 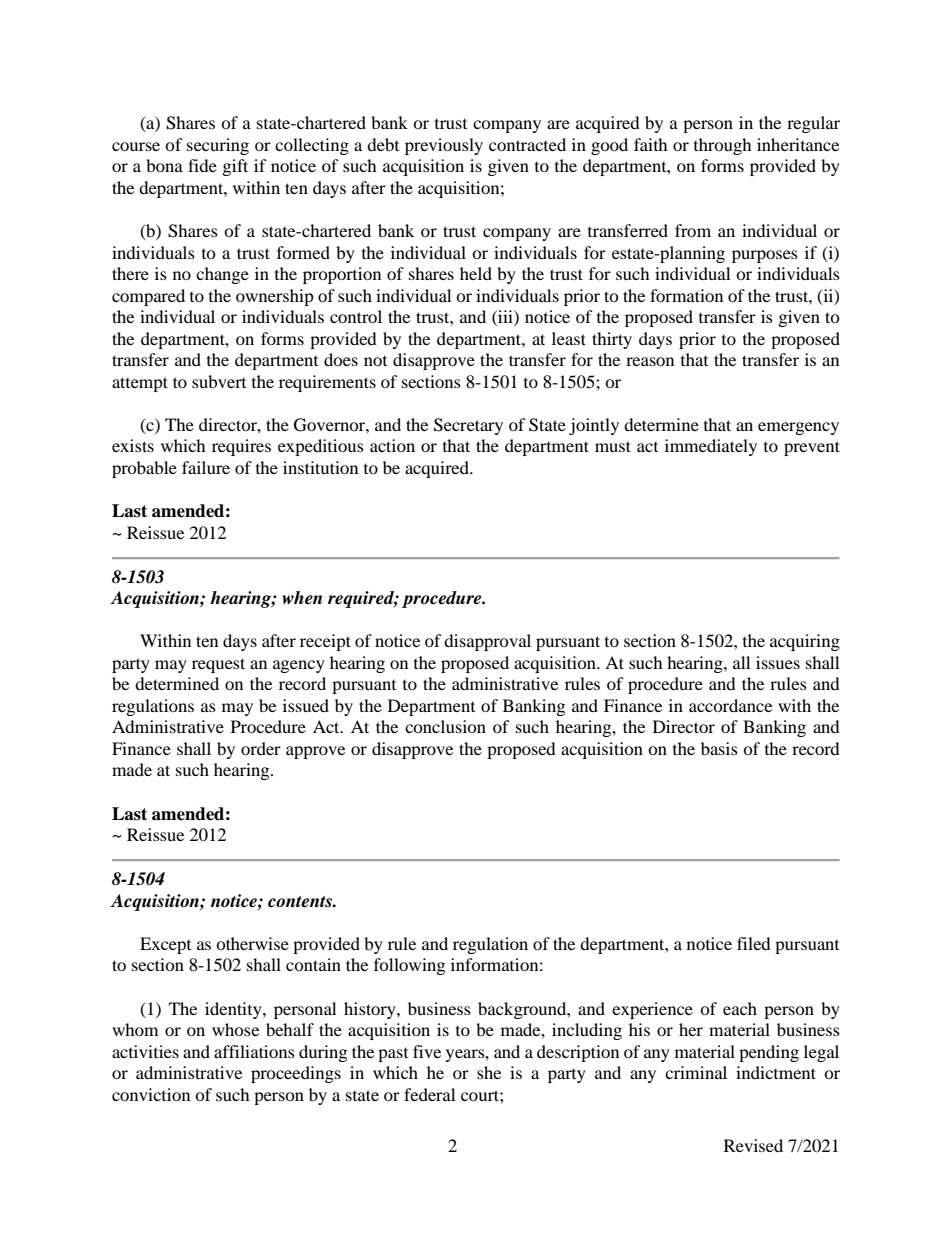 What do you see at coordinates (444, 146) in the document?
I see `previously` at bounding box center [444, 146].
